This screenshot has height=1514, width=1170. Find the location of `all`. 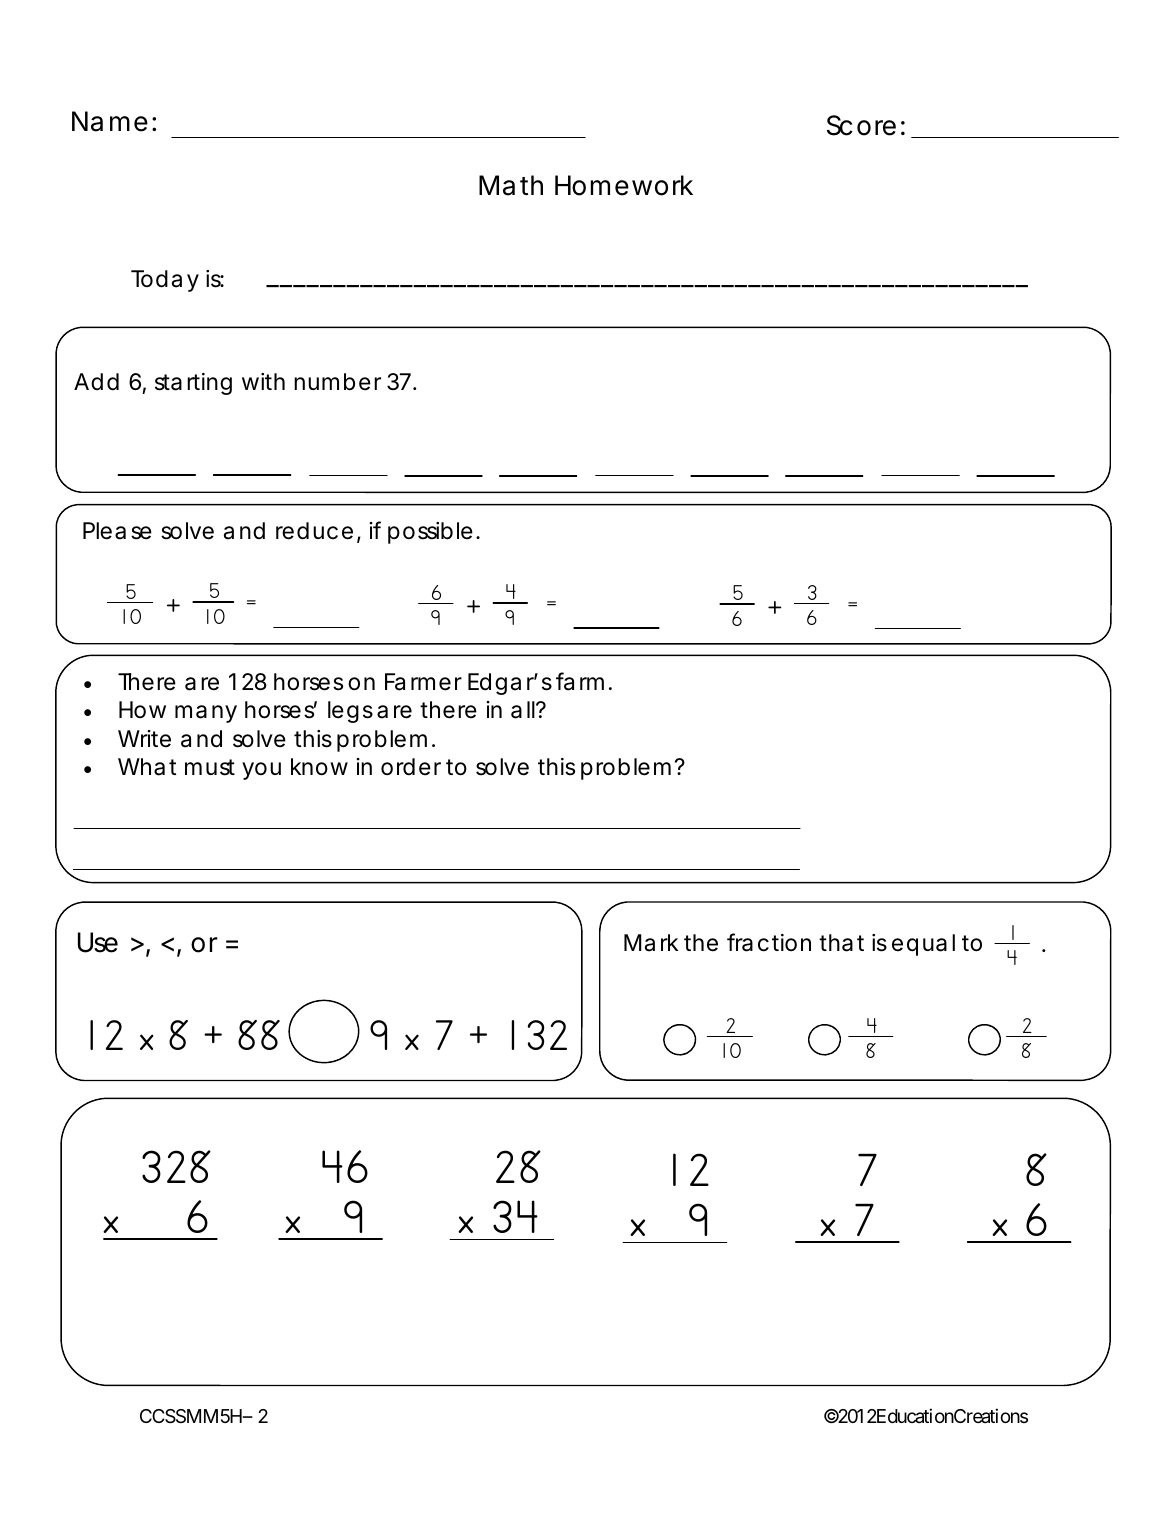

all is located at coordinates (524, 710).
